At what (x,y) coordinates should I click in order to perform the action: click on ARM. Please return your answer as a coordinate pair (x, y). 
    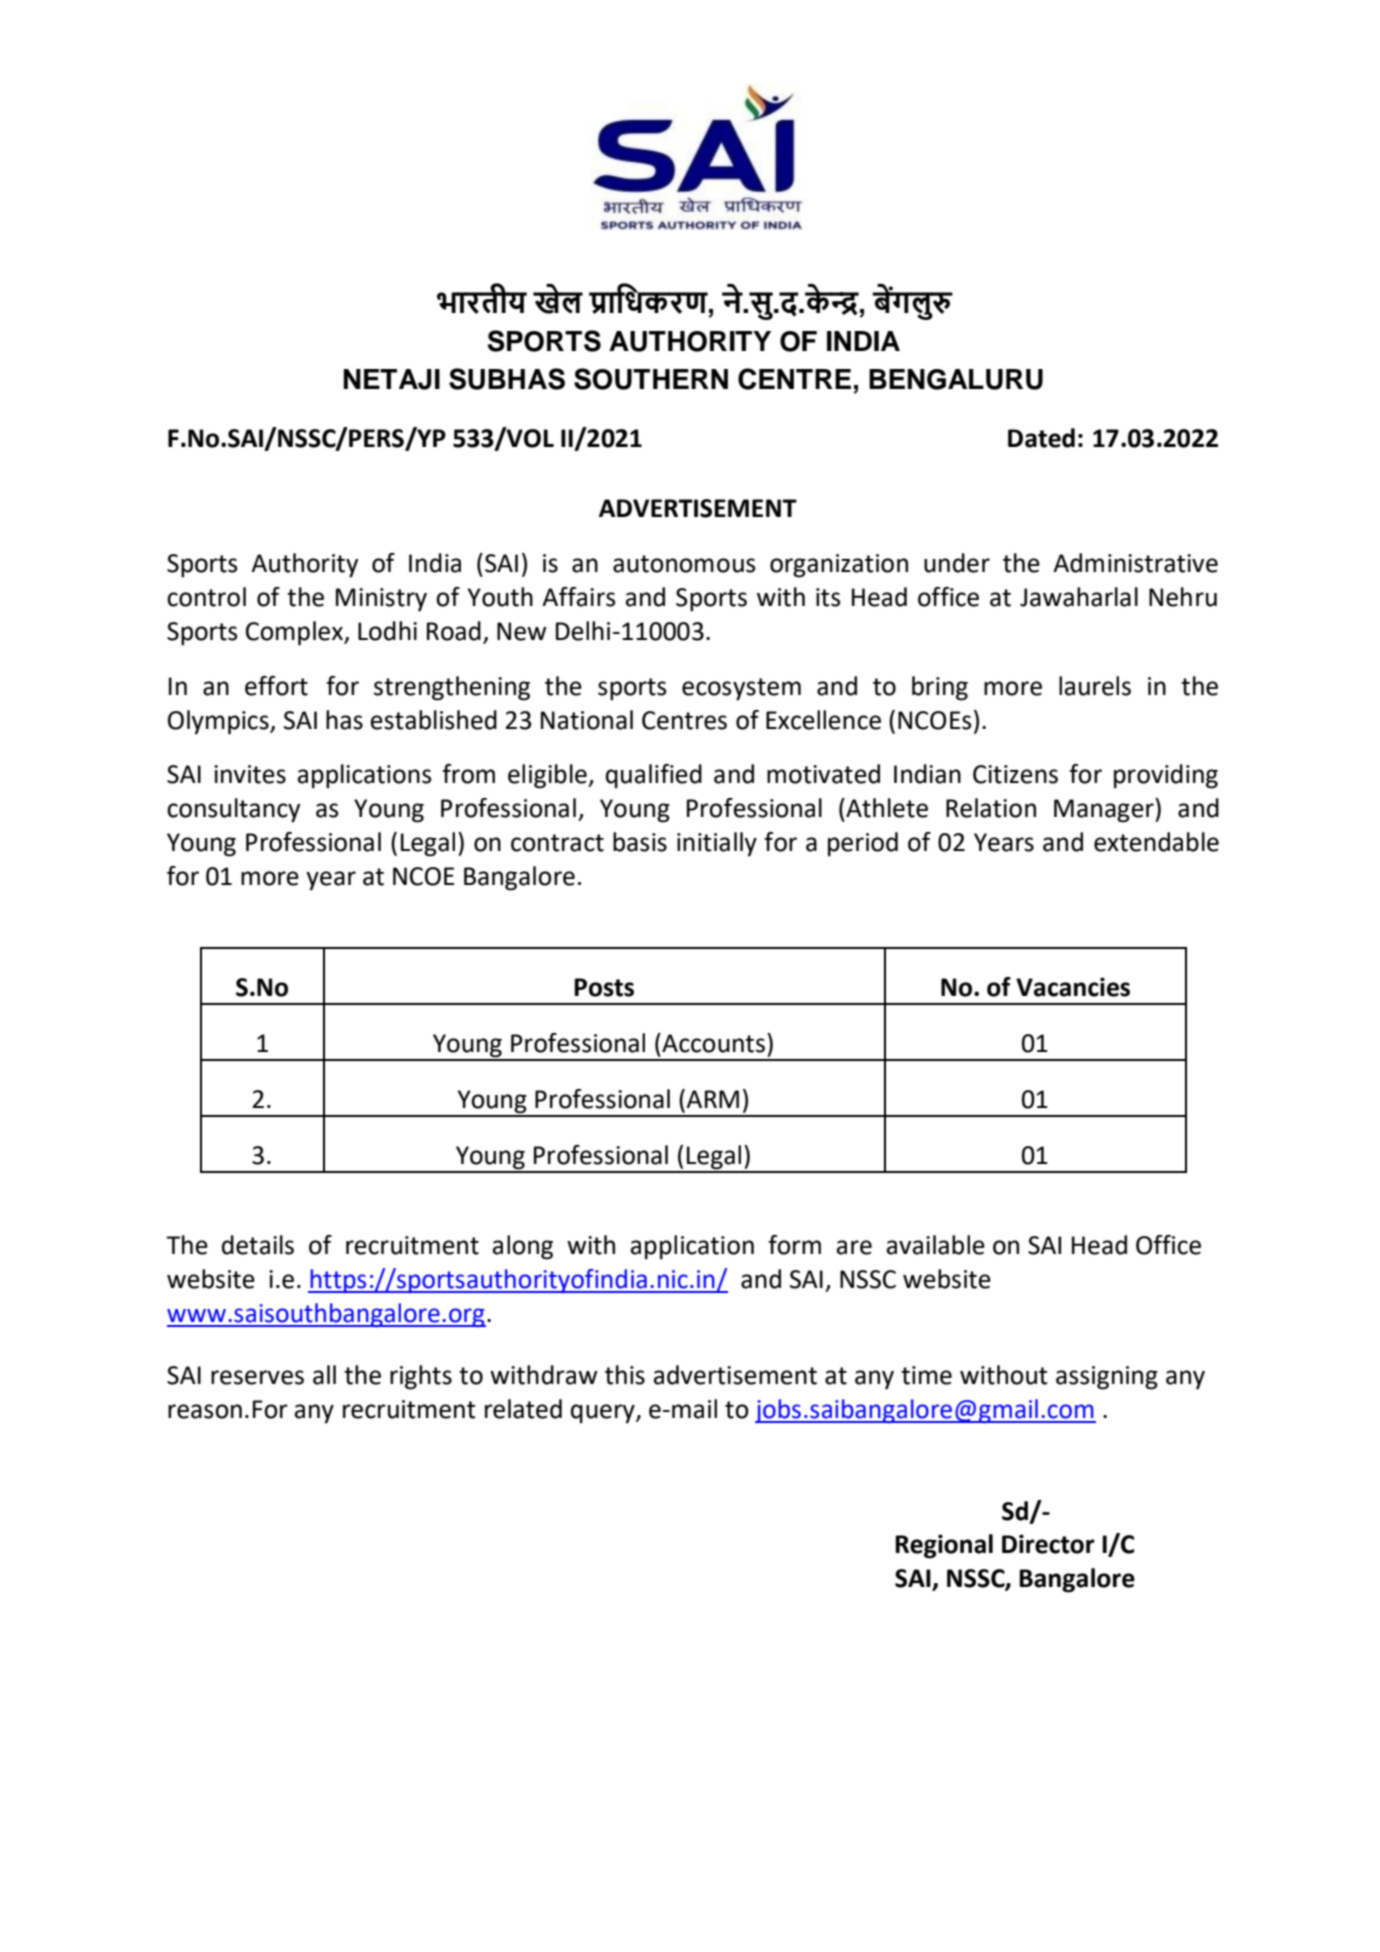
    Looking at the image, I should click on (712, 1099).
